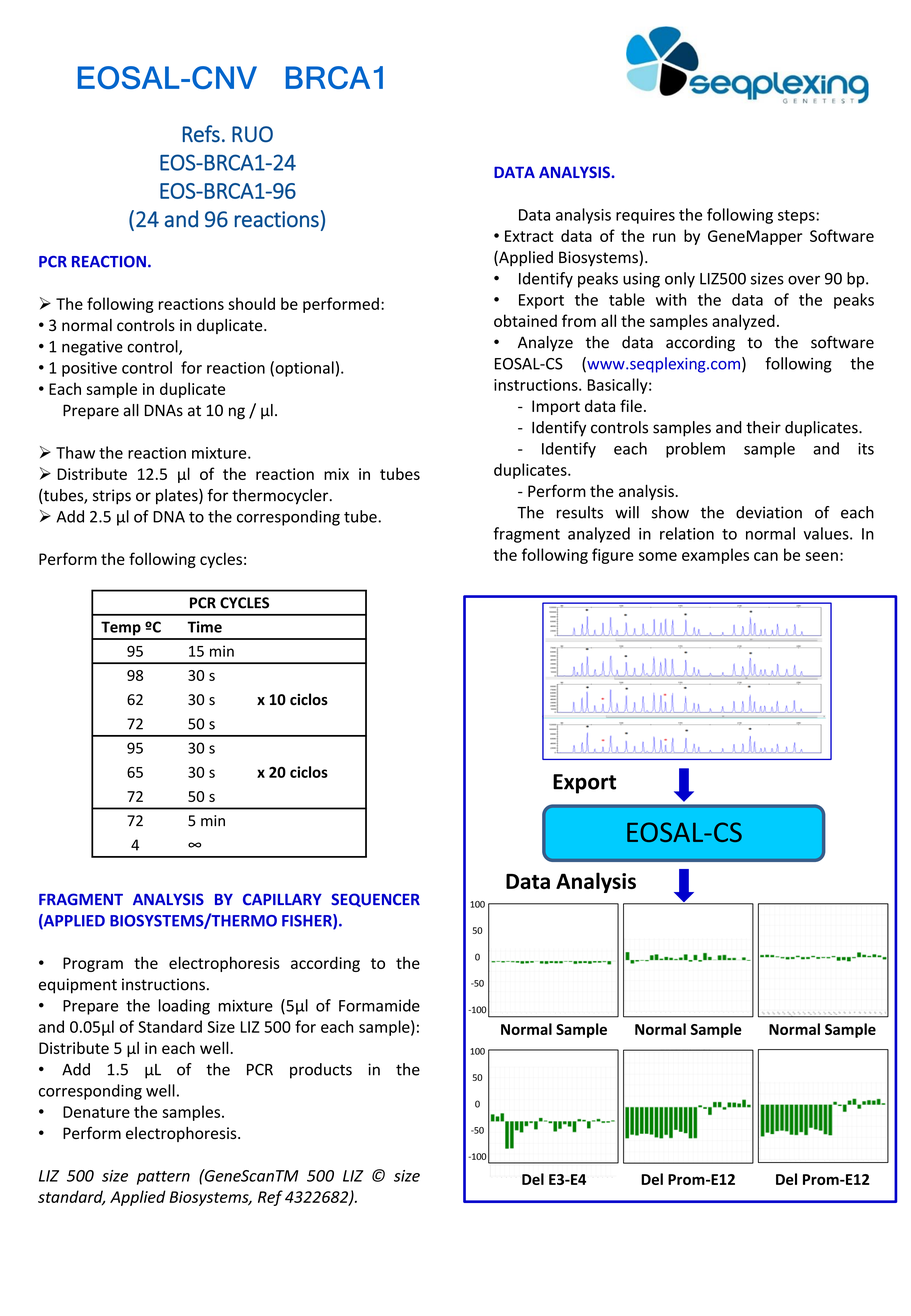 The image size is (911, 1316). What do you see at coordinates (797, 217) in the screenshot?
I see `steps` at bounding box center [797, 217].
